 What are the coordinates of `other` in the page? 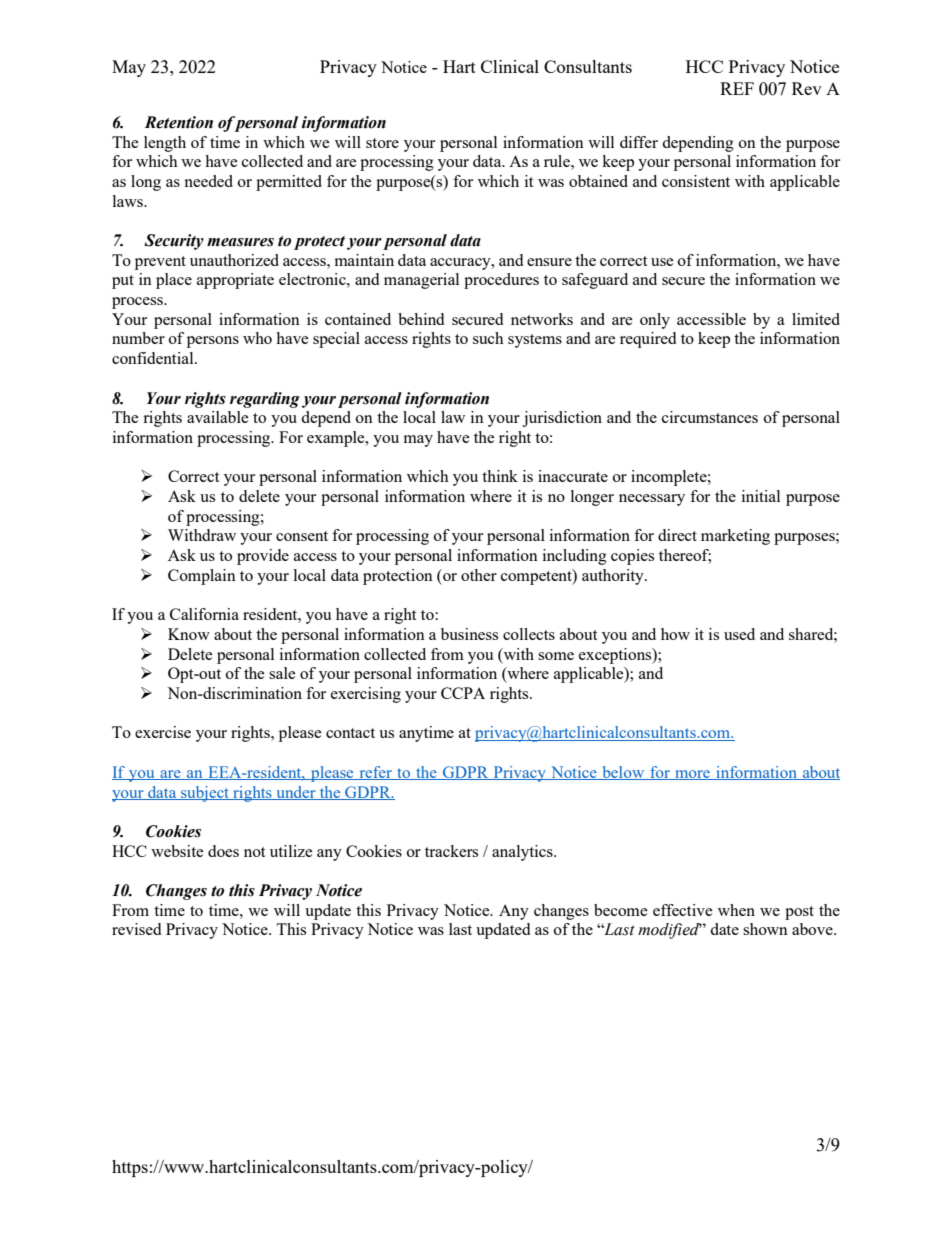 It's located at (479, 575).
